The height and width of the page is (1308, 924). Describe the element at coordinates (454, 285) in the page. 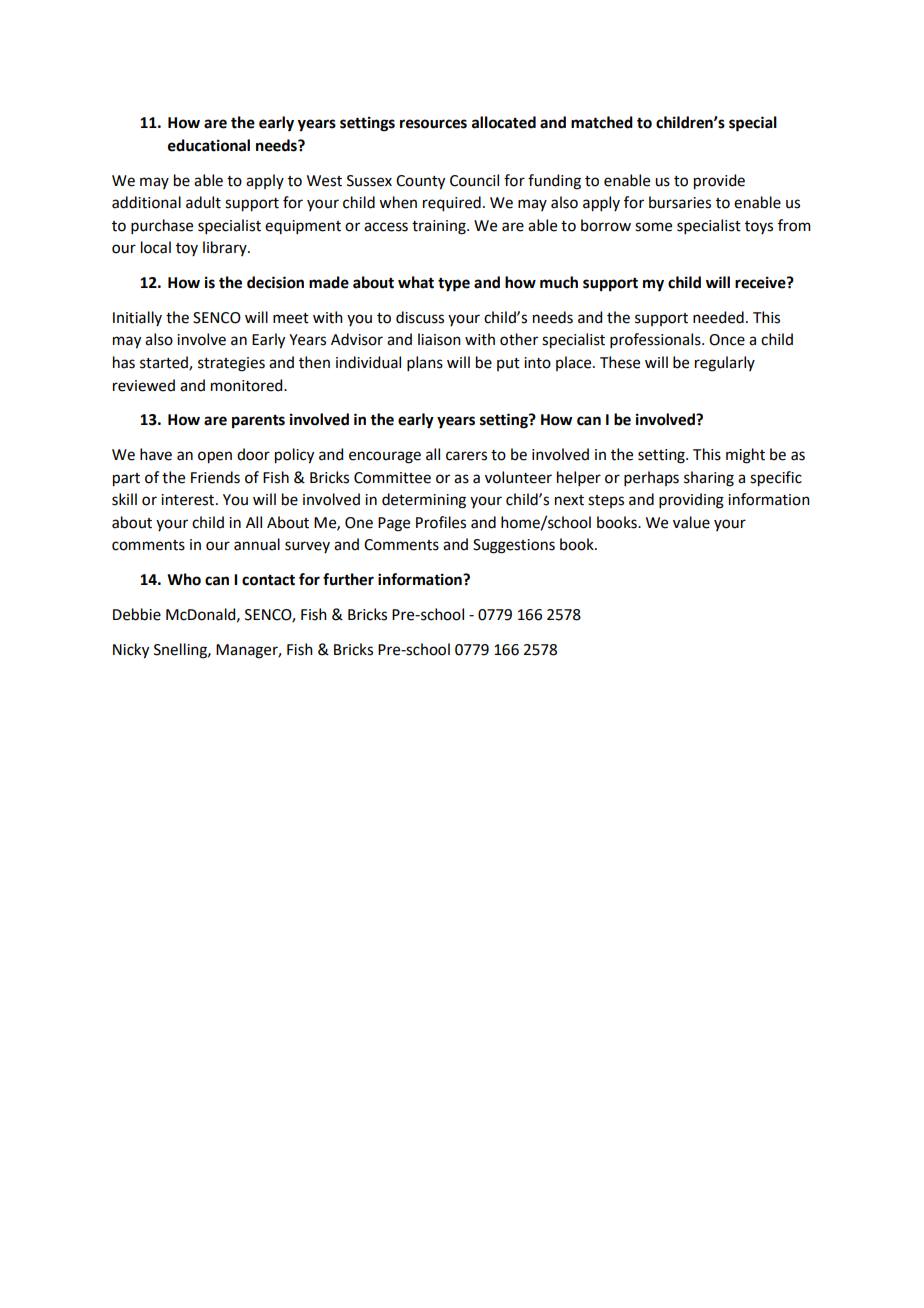

I see `type` at that location.
